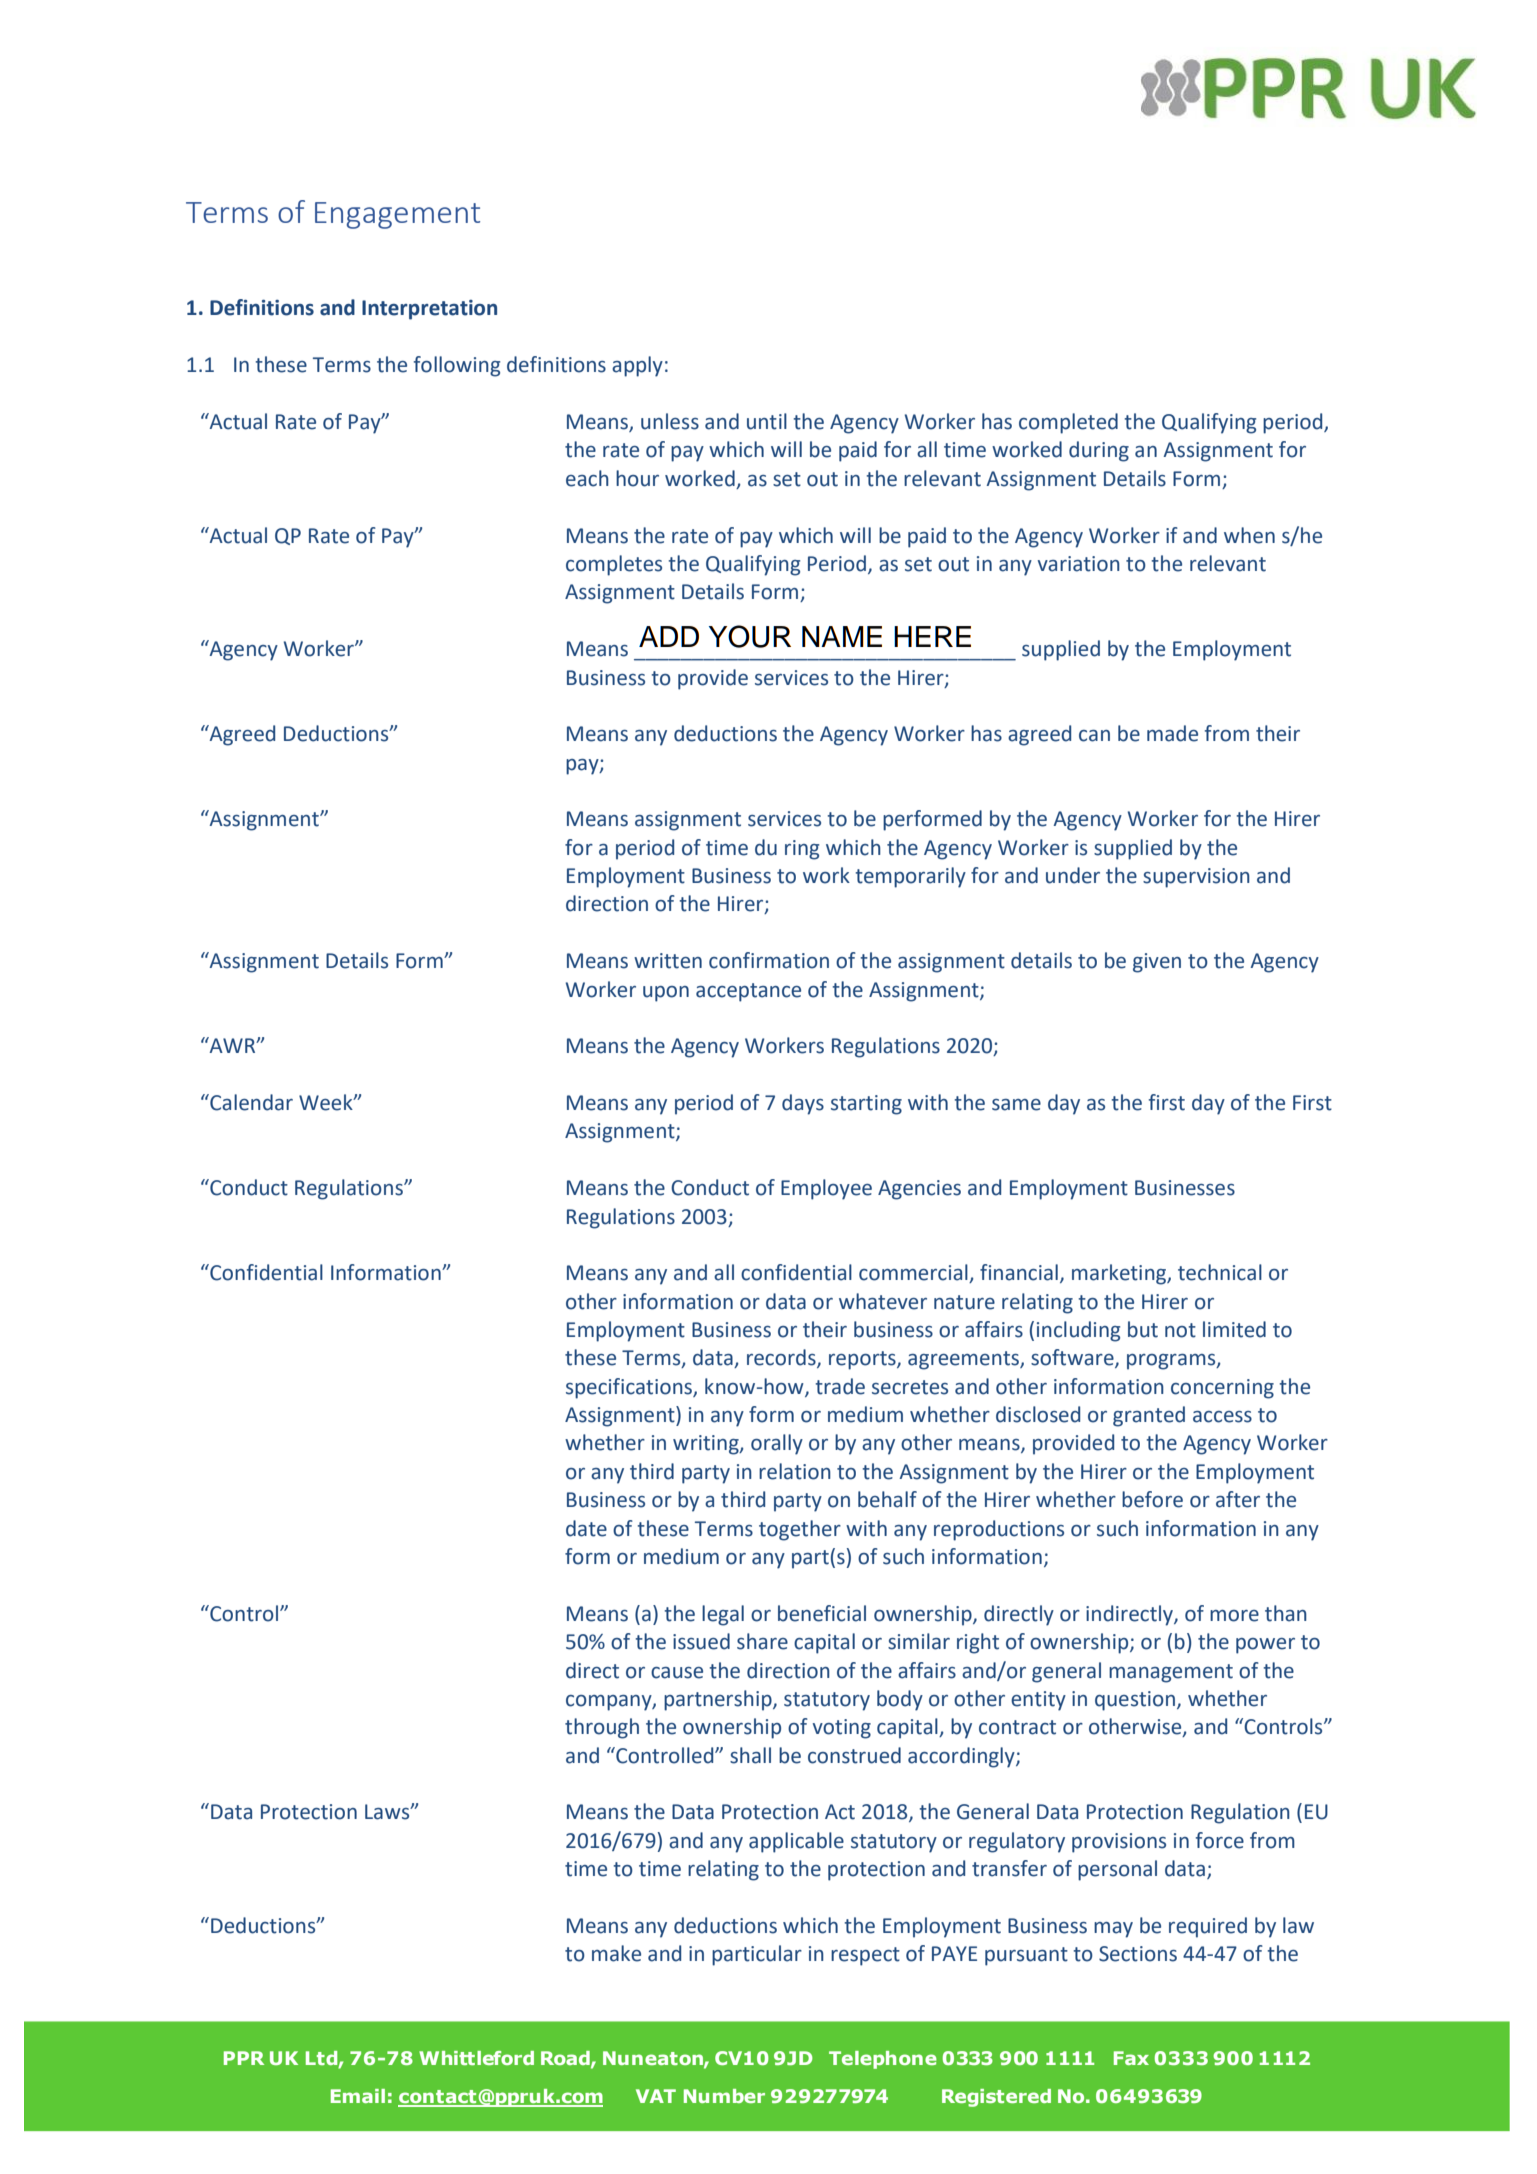 This document has height=2174, width=1537. What do you see at coordinates (668, 961) in the document?
I see `written` at bounding box center [668, 961].
